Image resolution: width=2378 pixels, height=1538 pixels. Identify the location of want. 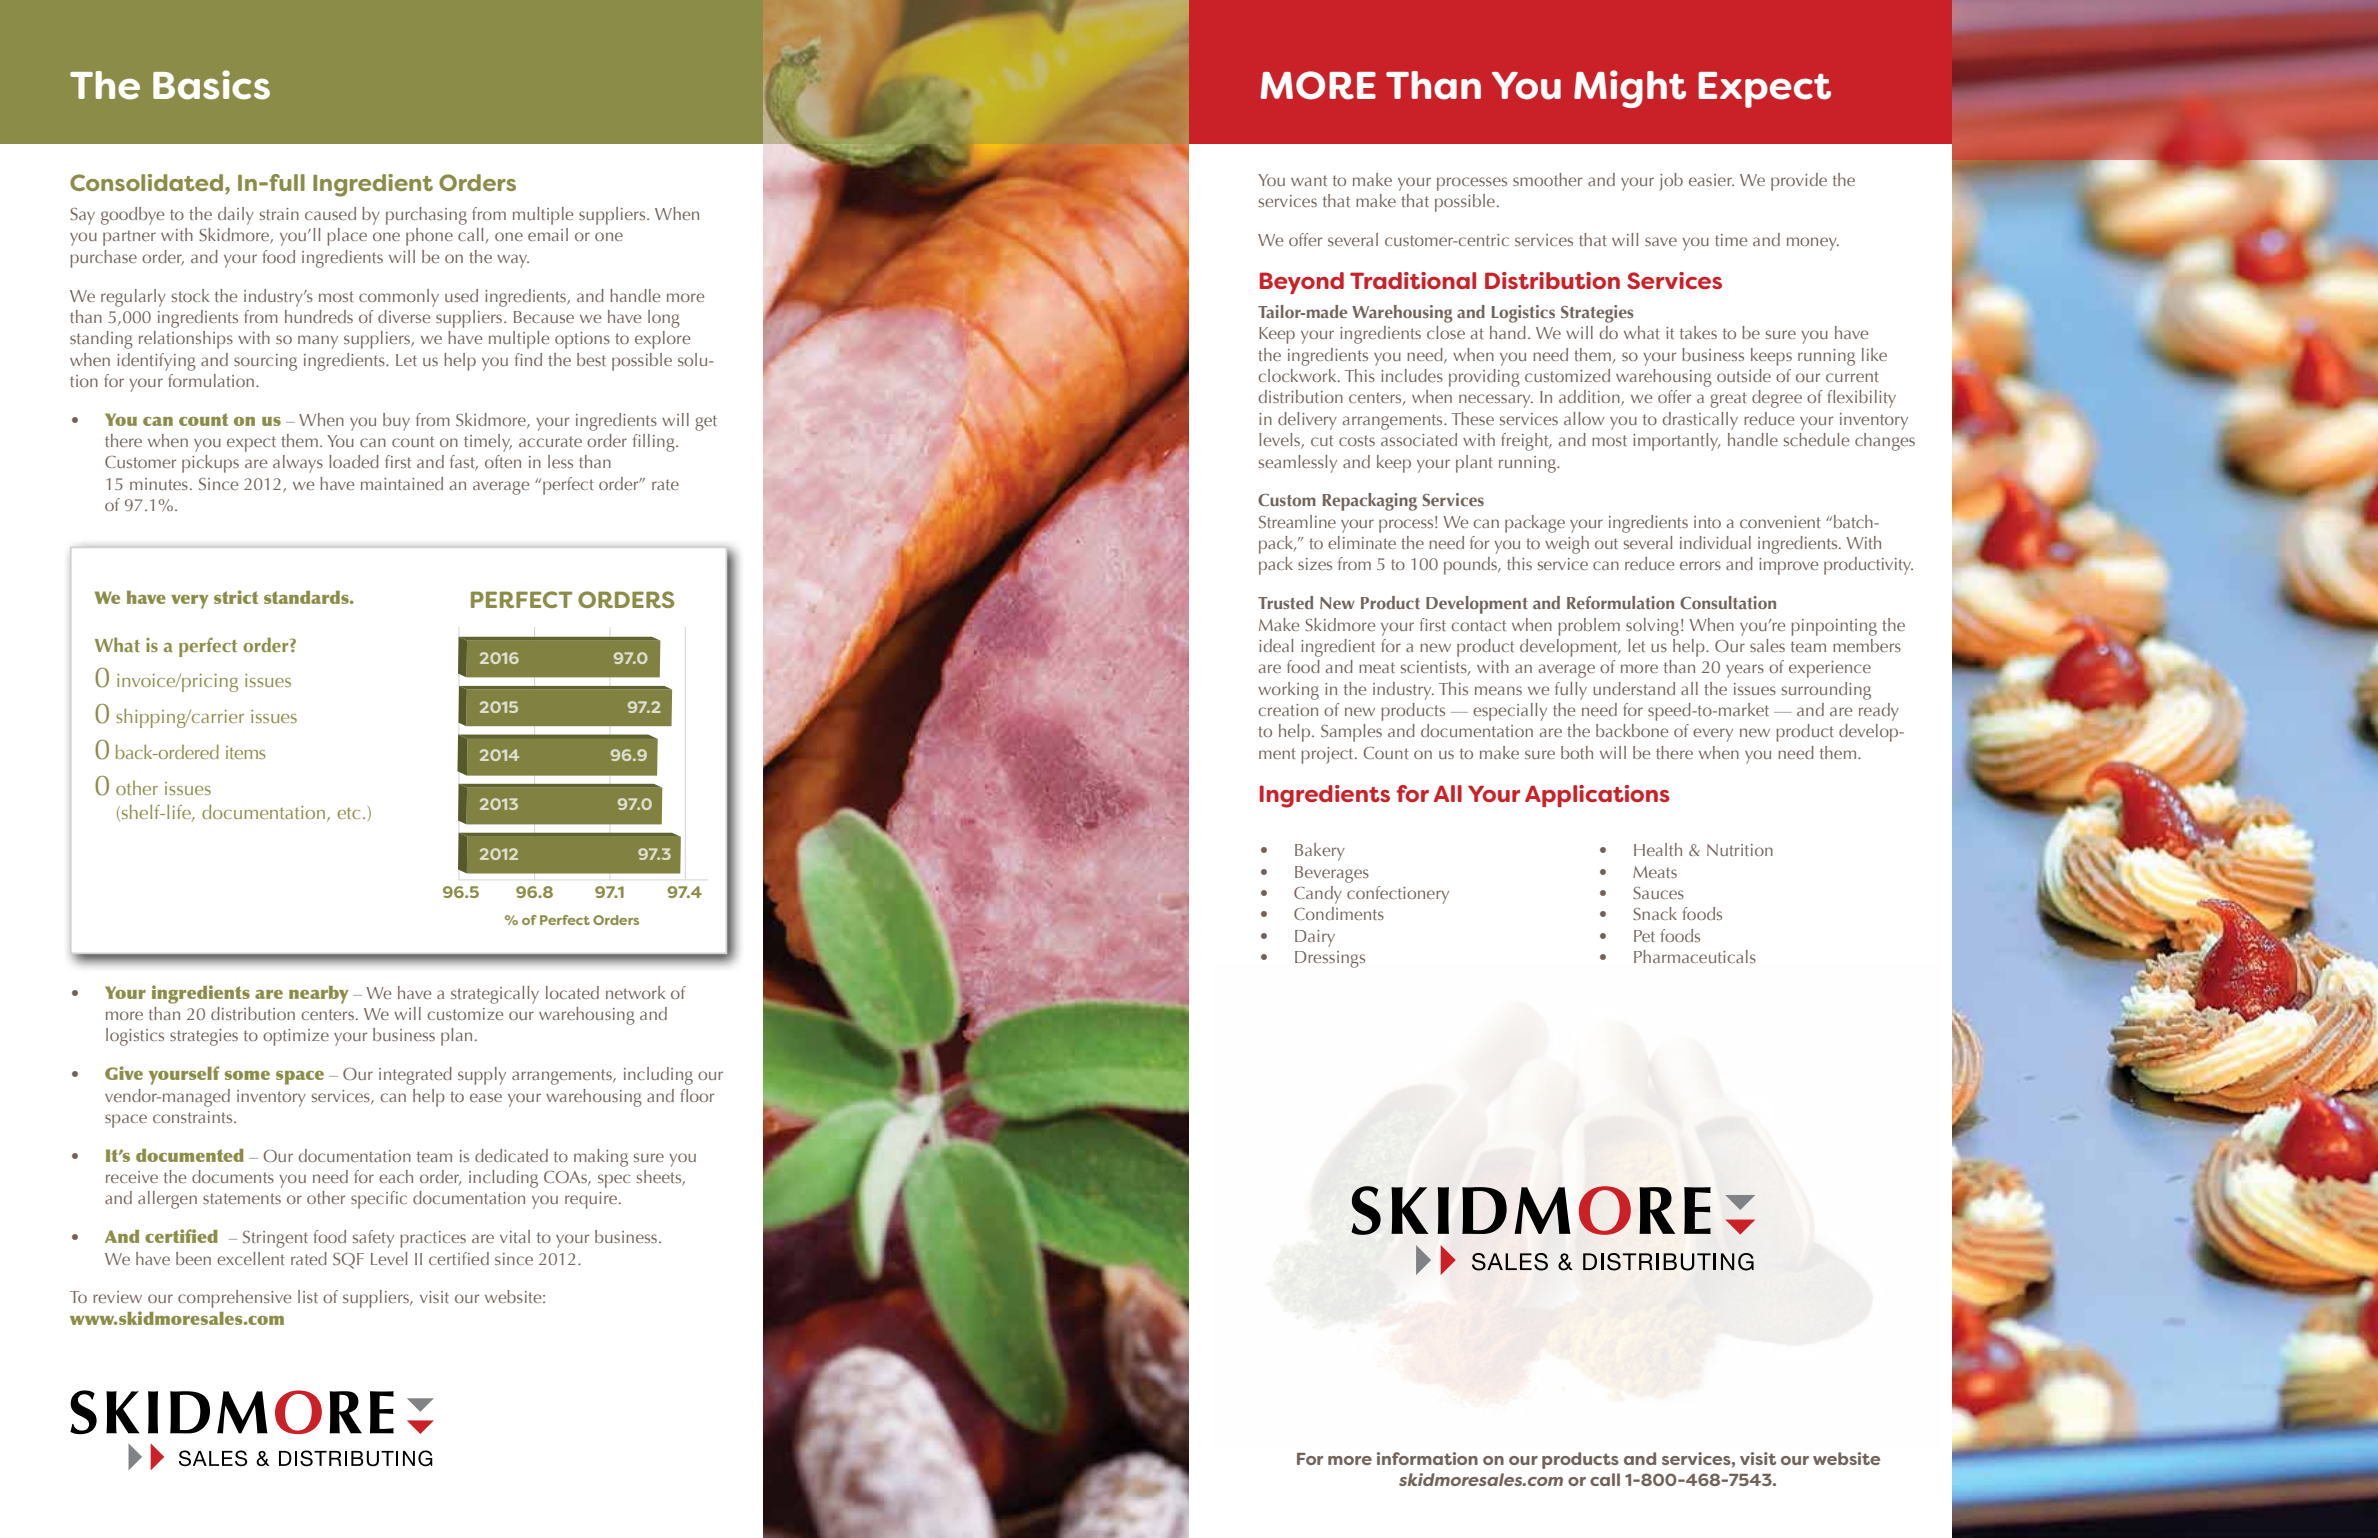
(1309, 180).
